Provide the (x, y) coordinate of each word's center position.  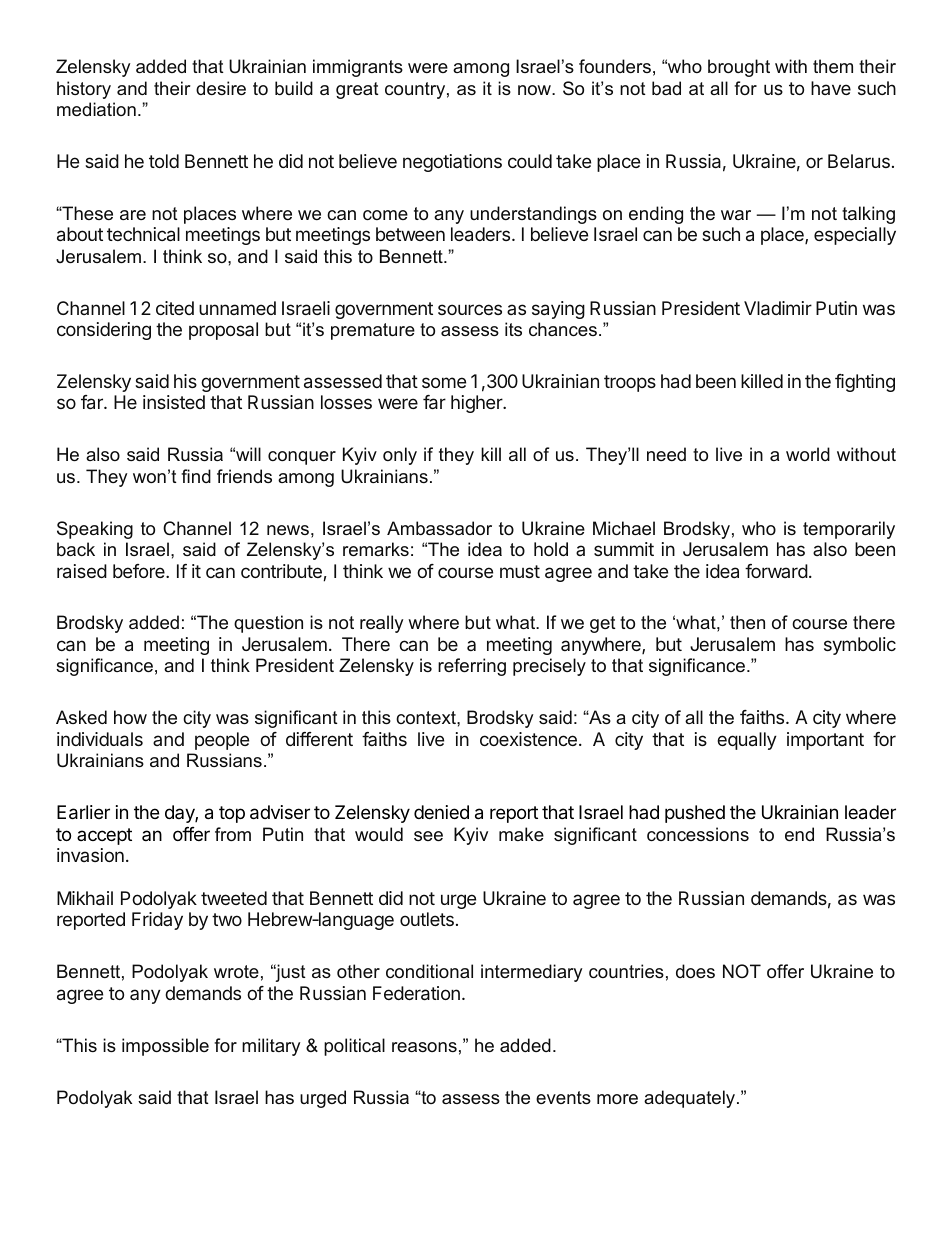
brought (739, 68)
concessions (698, 834)
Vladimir (778, 308)
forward (776, 571)
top (232, 814)
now (536, 90)
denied (441, 812)
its (513, 329)
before (140, 571)
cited (175, 308)
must (520, 571)
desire (221, 88)
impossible (165, 1047)
